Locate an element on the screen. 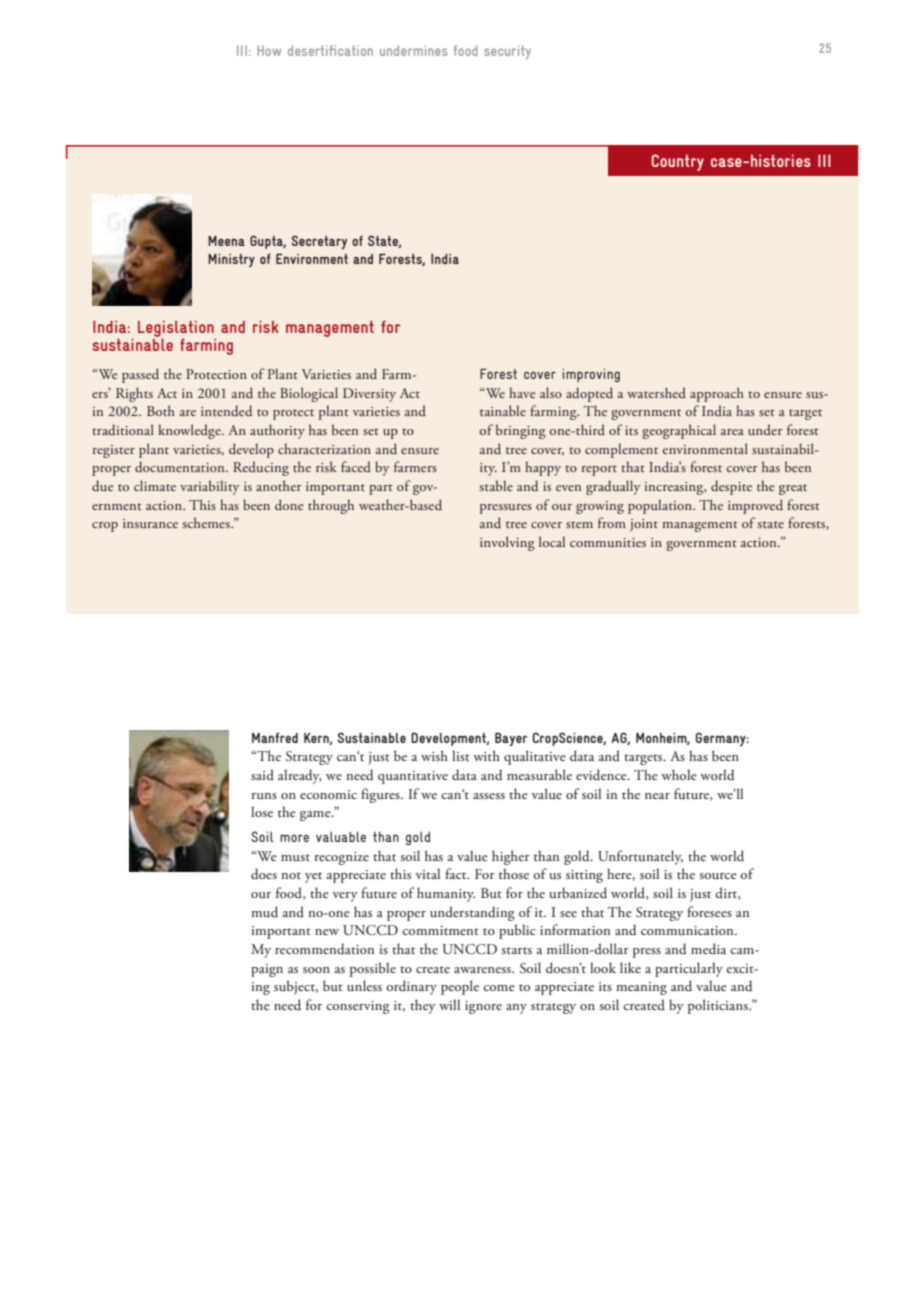 The width and height of the screenshot is (924, 1308). Manfred is located at coordinates (275, 737).
